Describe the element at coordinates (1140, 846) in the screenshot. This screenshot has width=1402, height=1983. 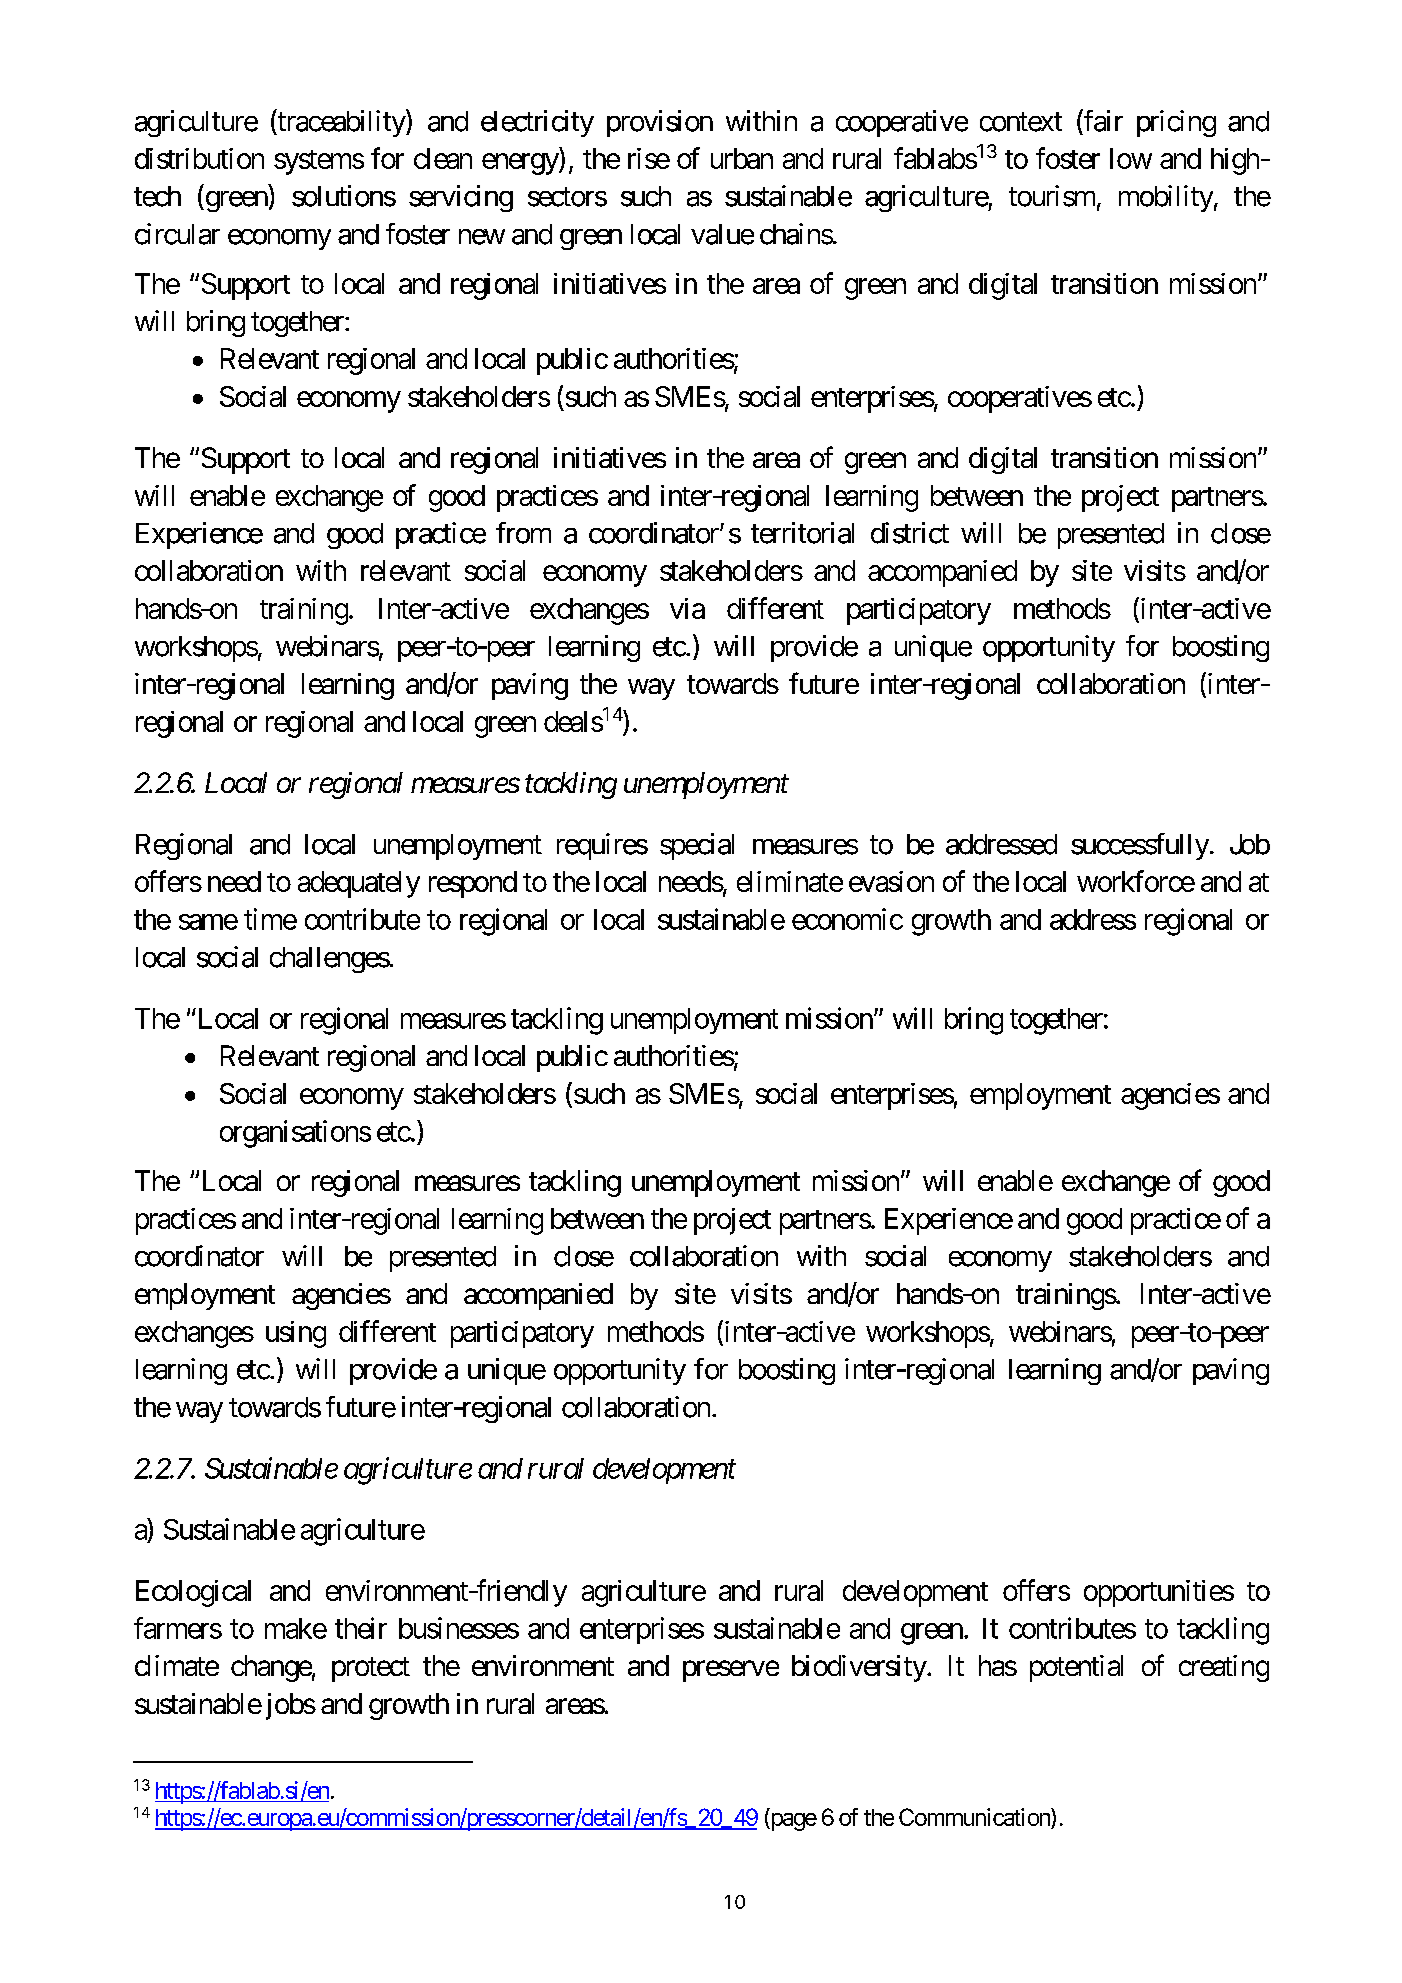
I see `successfully` at that location.
